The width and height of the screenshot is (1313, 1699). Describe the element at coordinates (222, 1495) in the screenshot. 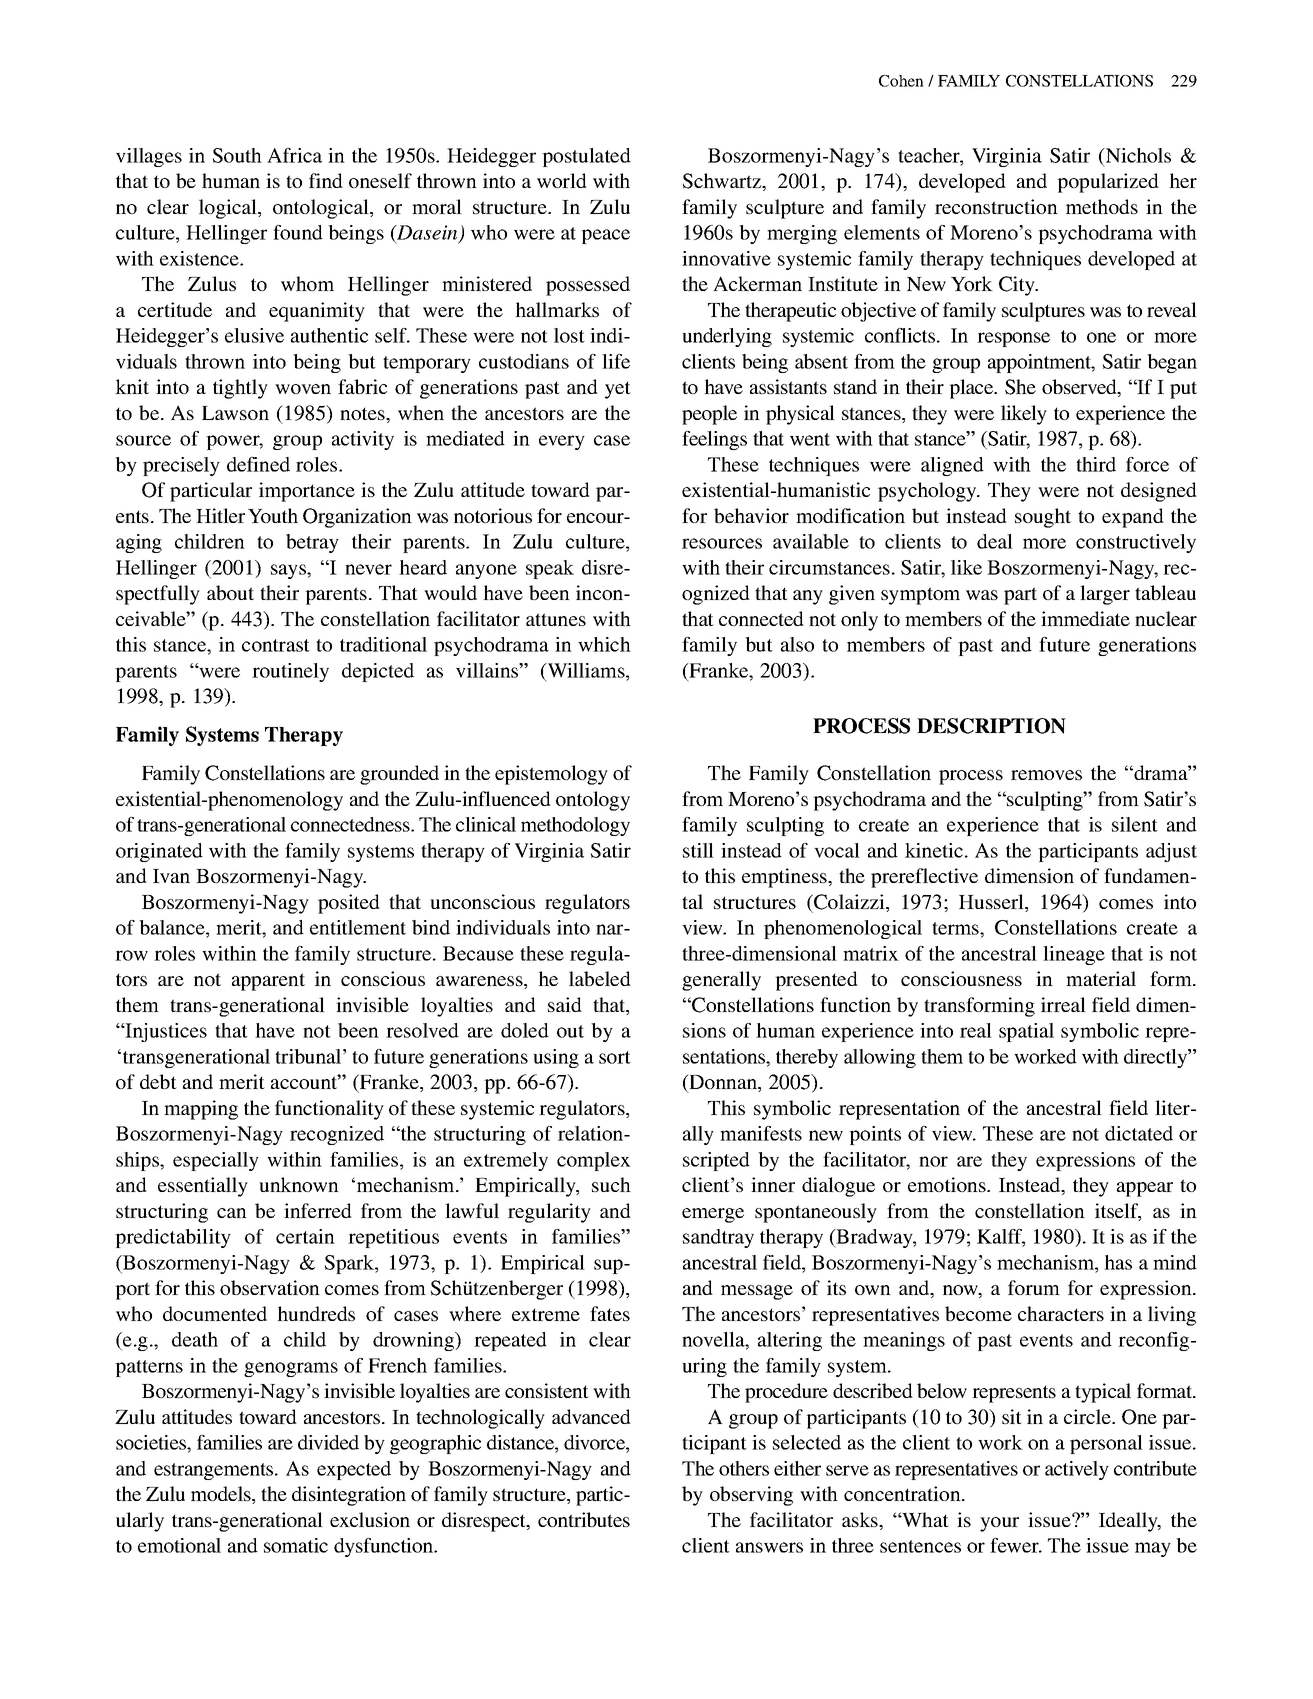

I see `models` at that location.
